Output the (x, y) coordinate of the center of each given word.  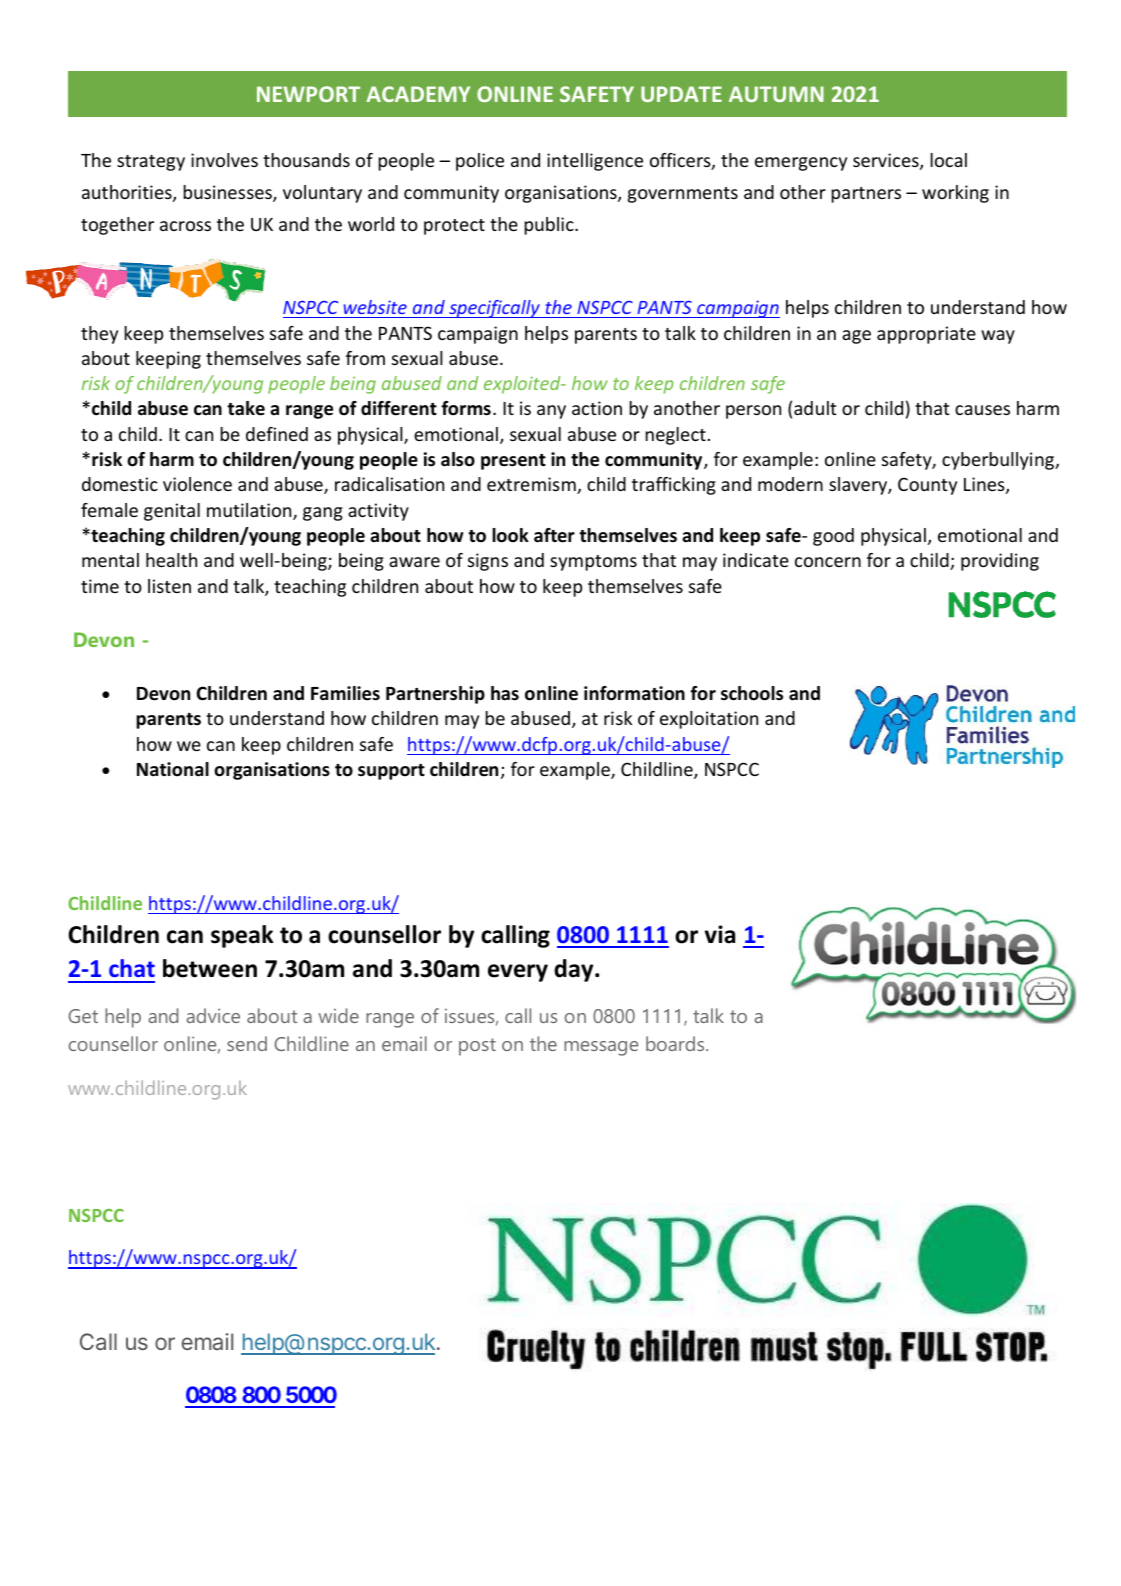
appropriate (926, 335)
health (171, 560)
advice (213, 1015)
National (173, 769)
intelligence (595, 162)
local (948, 160)
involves (224, 160)
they (99, 335)
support (391, 772)
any (551, 412)
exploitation (709, 720)
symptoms (593, 563)
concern (828, 562)
